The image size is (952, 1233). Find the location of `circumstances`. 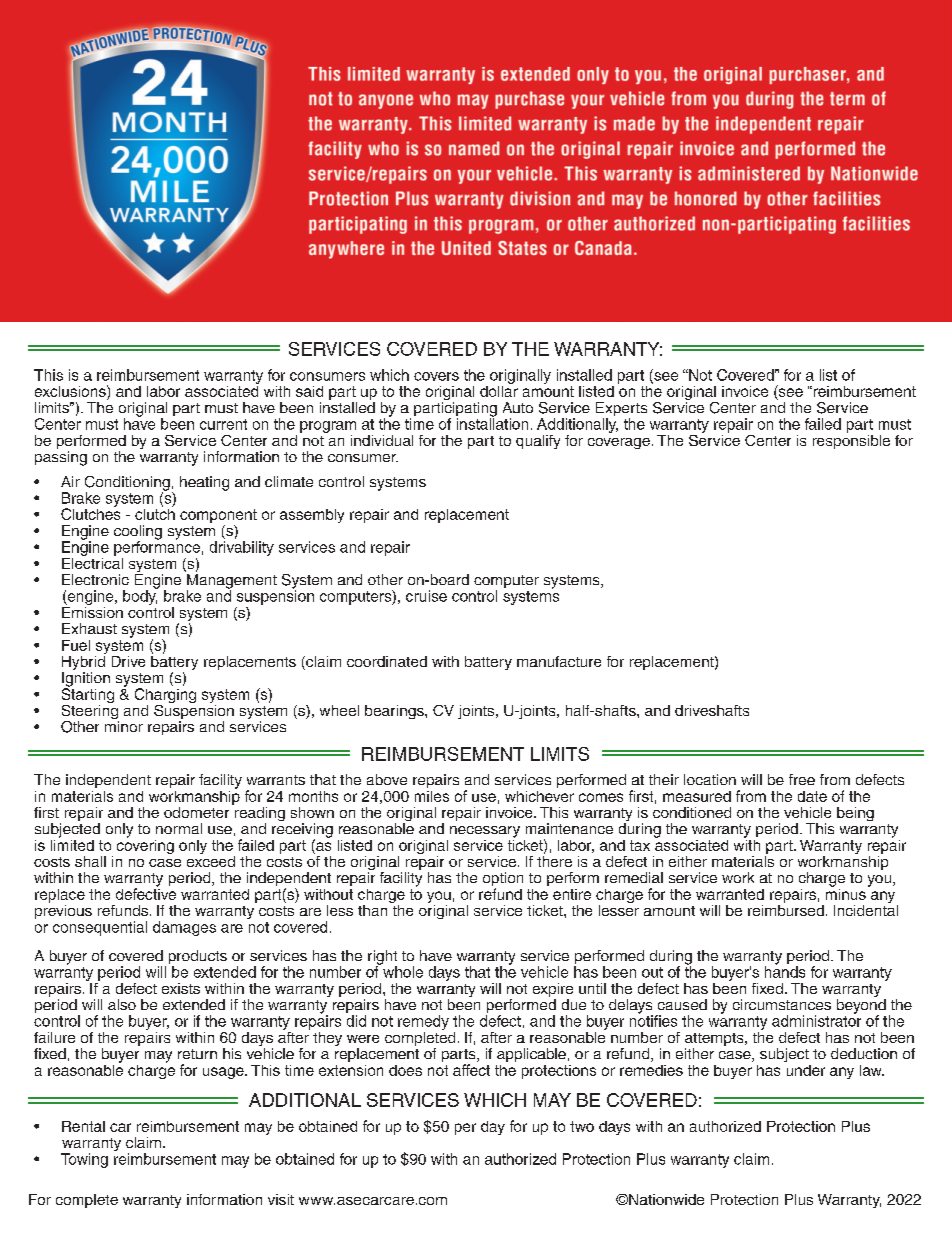

circumstances is located at coordinates (782, 1004).
